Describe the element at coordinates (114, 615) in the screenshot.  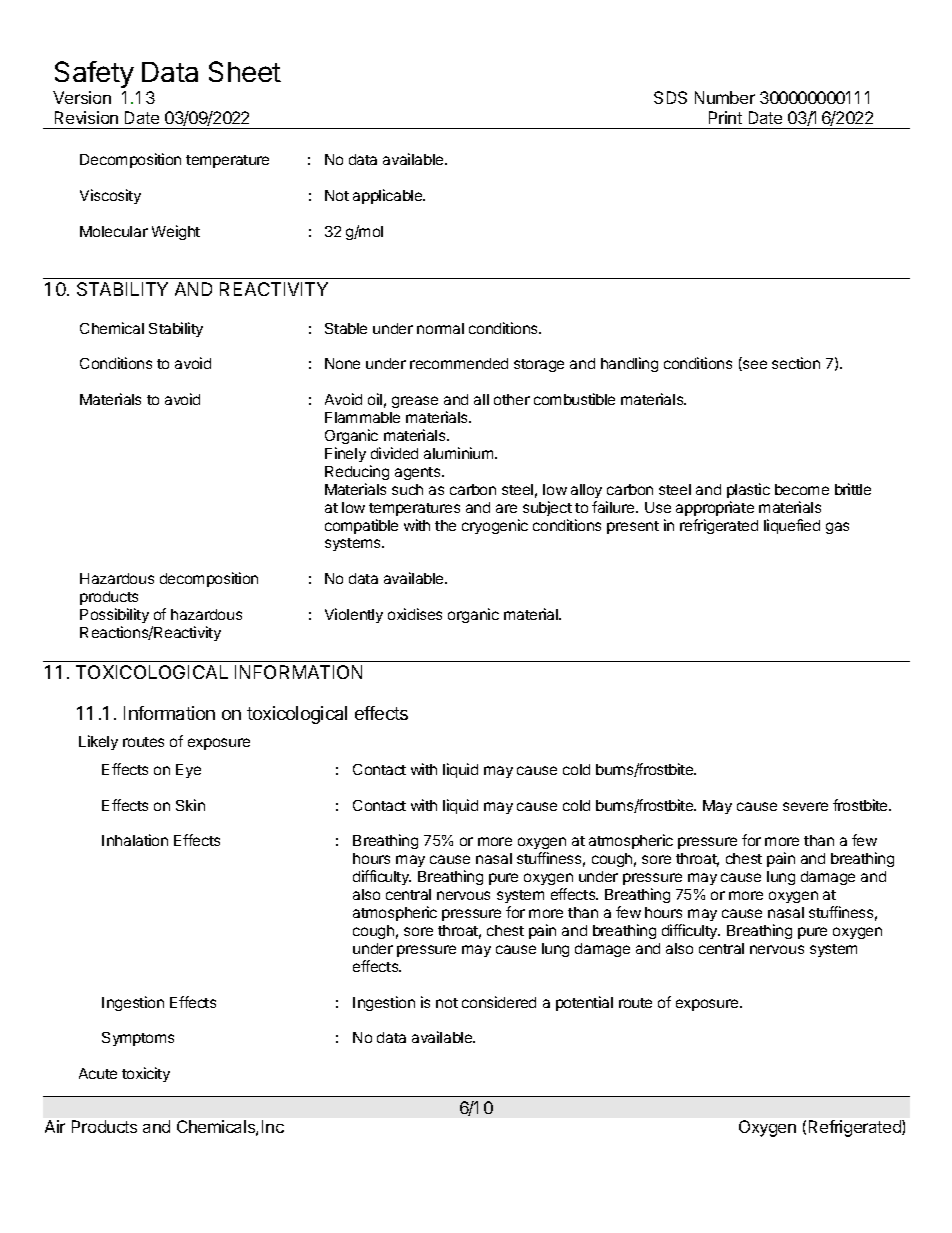
I see `Possibility` at that location.
